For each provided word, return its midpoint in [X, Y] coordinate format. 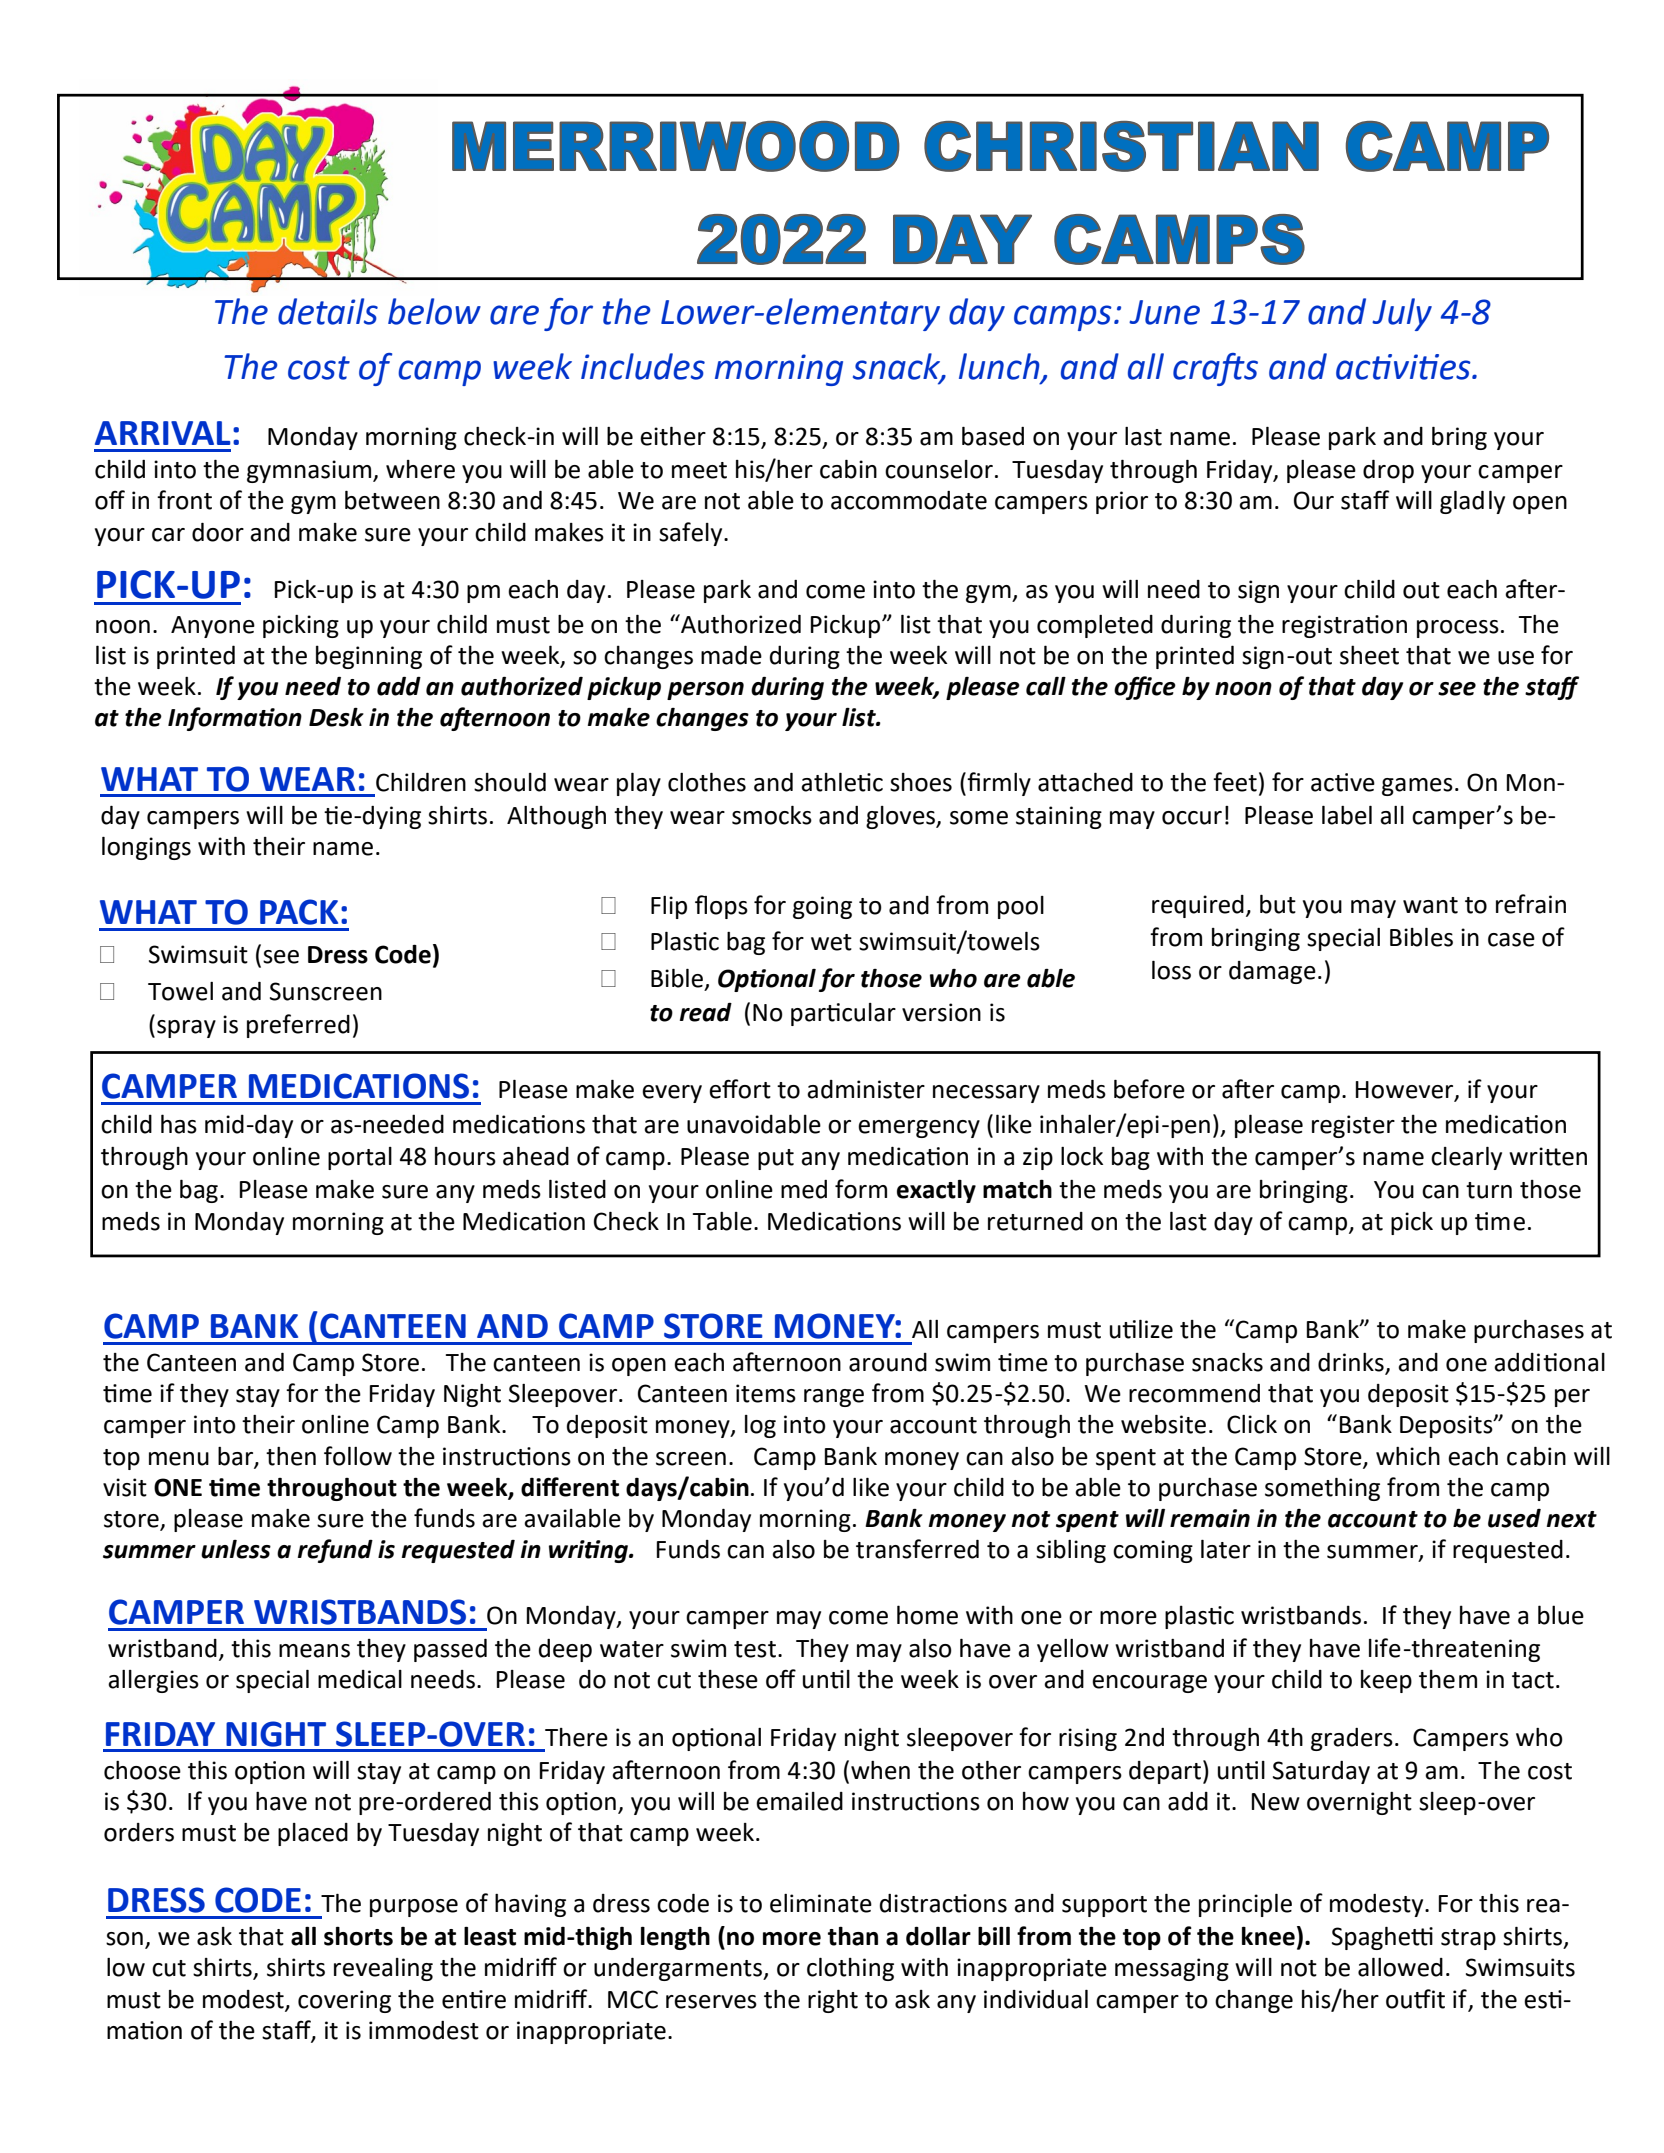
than [853, 1936]
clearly [1466, 1158]
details [328, 311]
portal [360, 1158]
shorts [358, 1936]
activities [1404, 367]
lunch [1000, 367]
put [776, 1159]
